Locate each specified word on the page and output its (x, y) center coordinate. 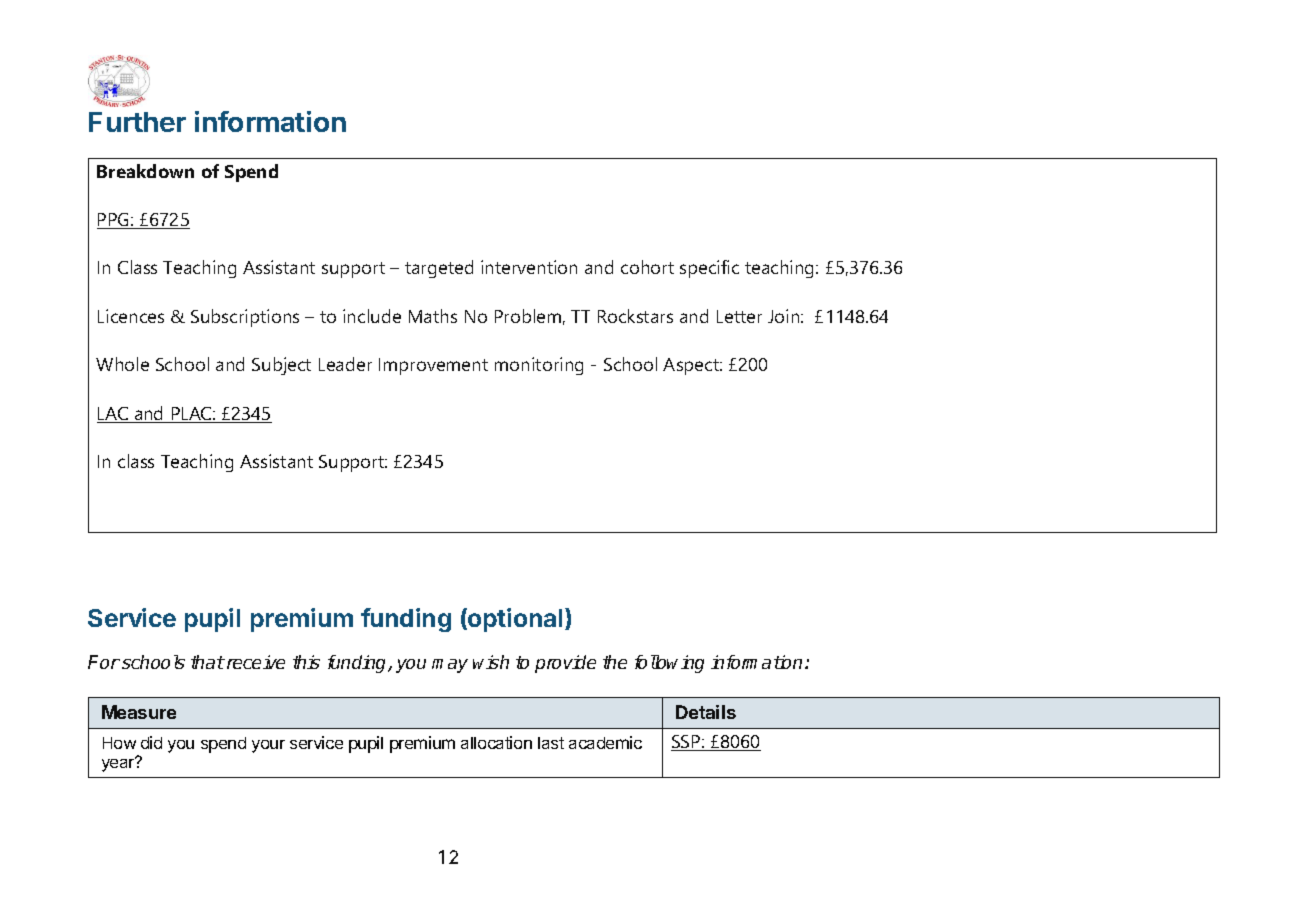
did (151, 742)
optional (514, 620)
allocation (496, 742)
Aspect (692, 366)
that (208, 662)
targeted (439, 269)
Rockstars (635, 316)
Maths (433, 316)
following (669, 664)
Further (137, 122)
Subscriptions (245, 318)
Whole (122, 364)
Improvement (433, 366)
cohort (647, 267)
